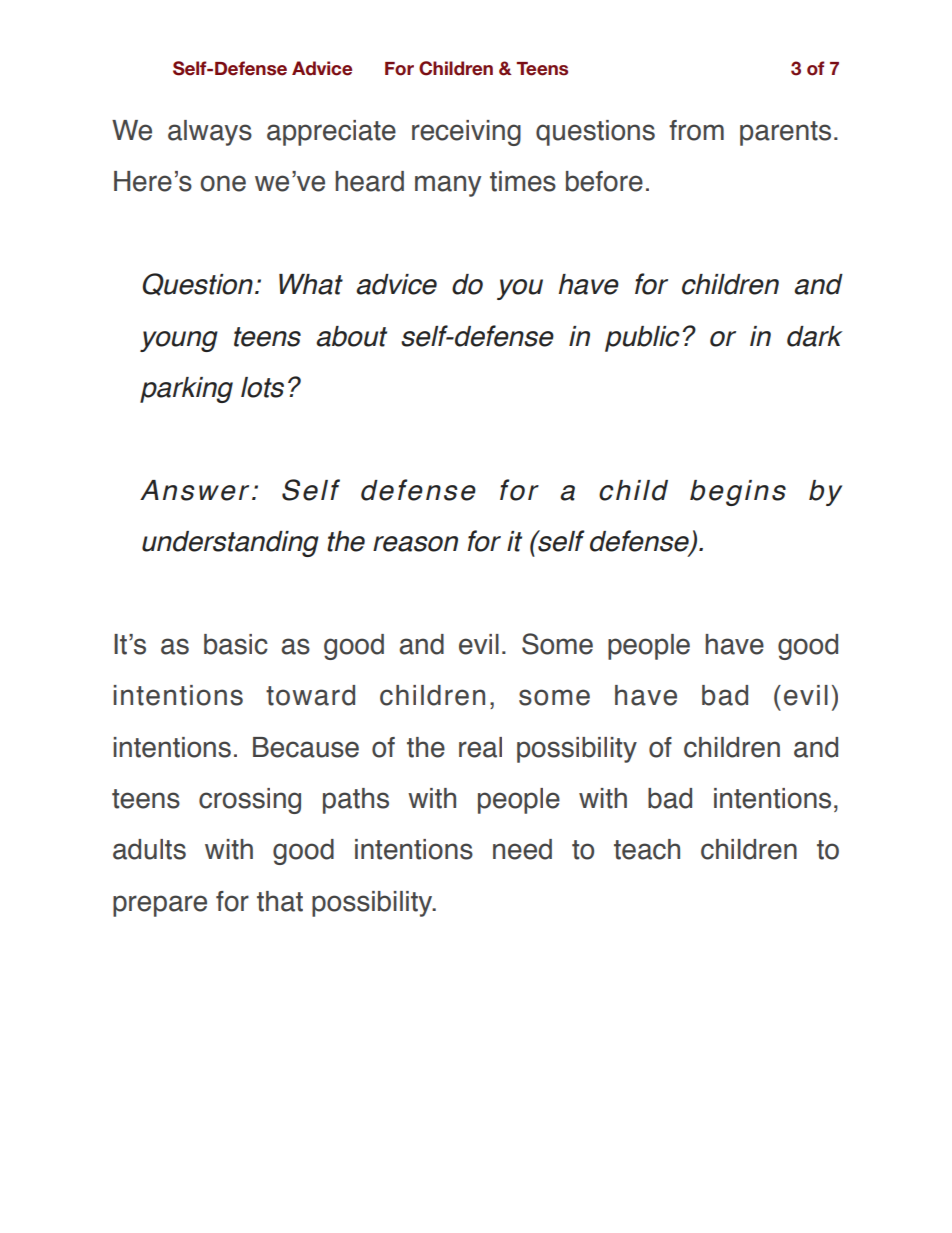 The height and width of the screenshot is (1233, 952). Describe the element at coordinates (210, 133) in the screenshot. I see `always` at that location.
